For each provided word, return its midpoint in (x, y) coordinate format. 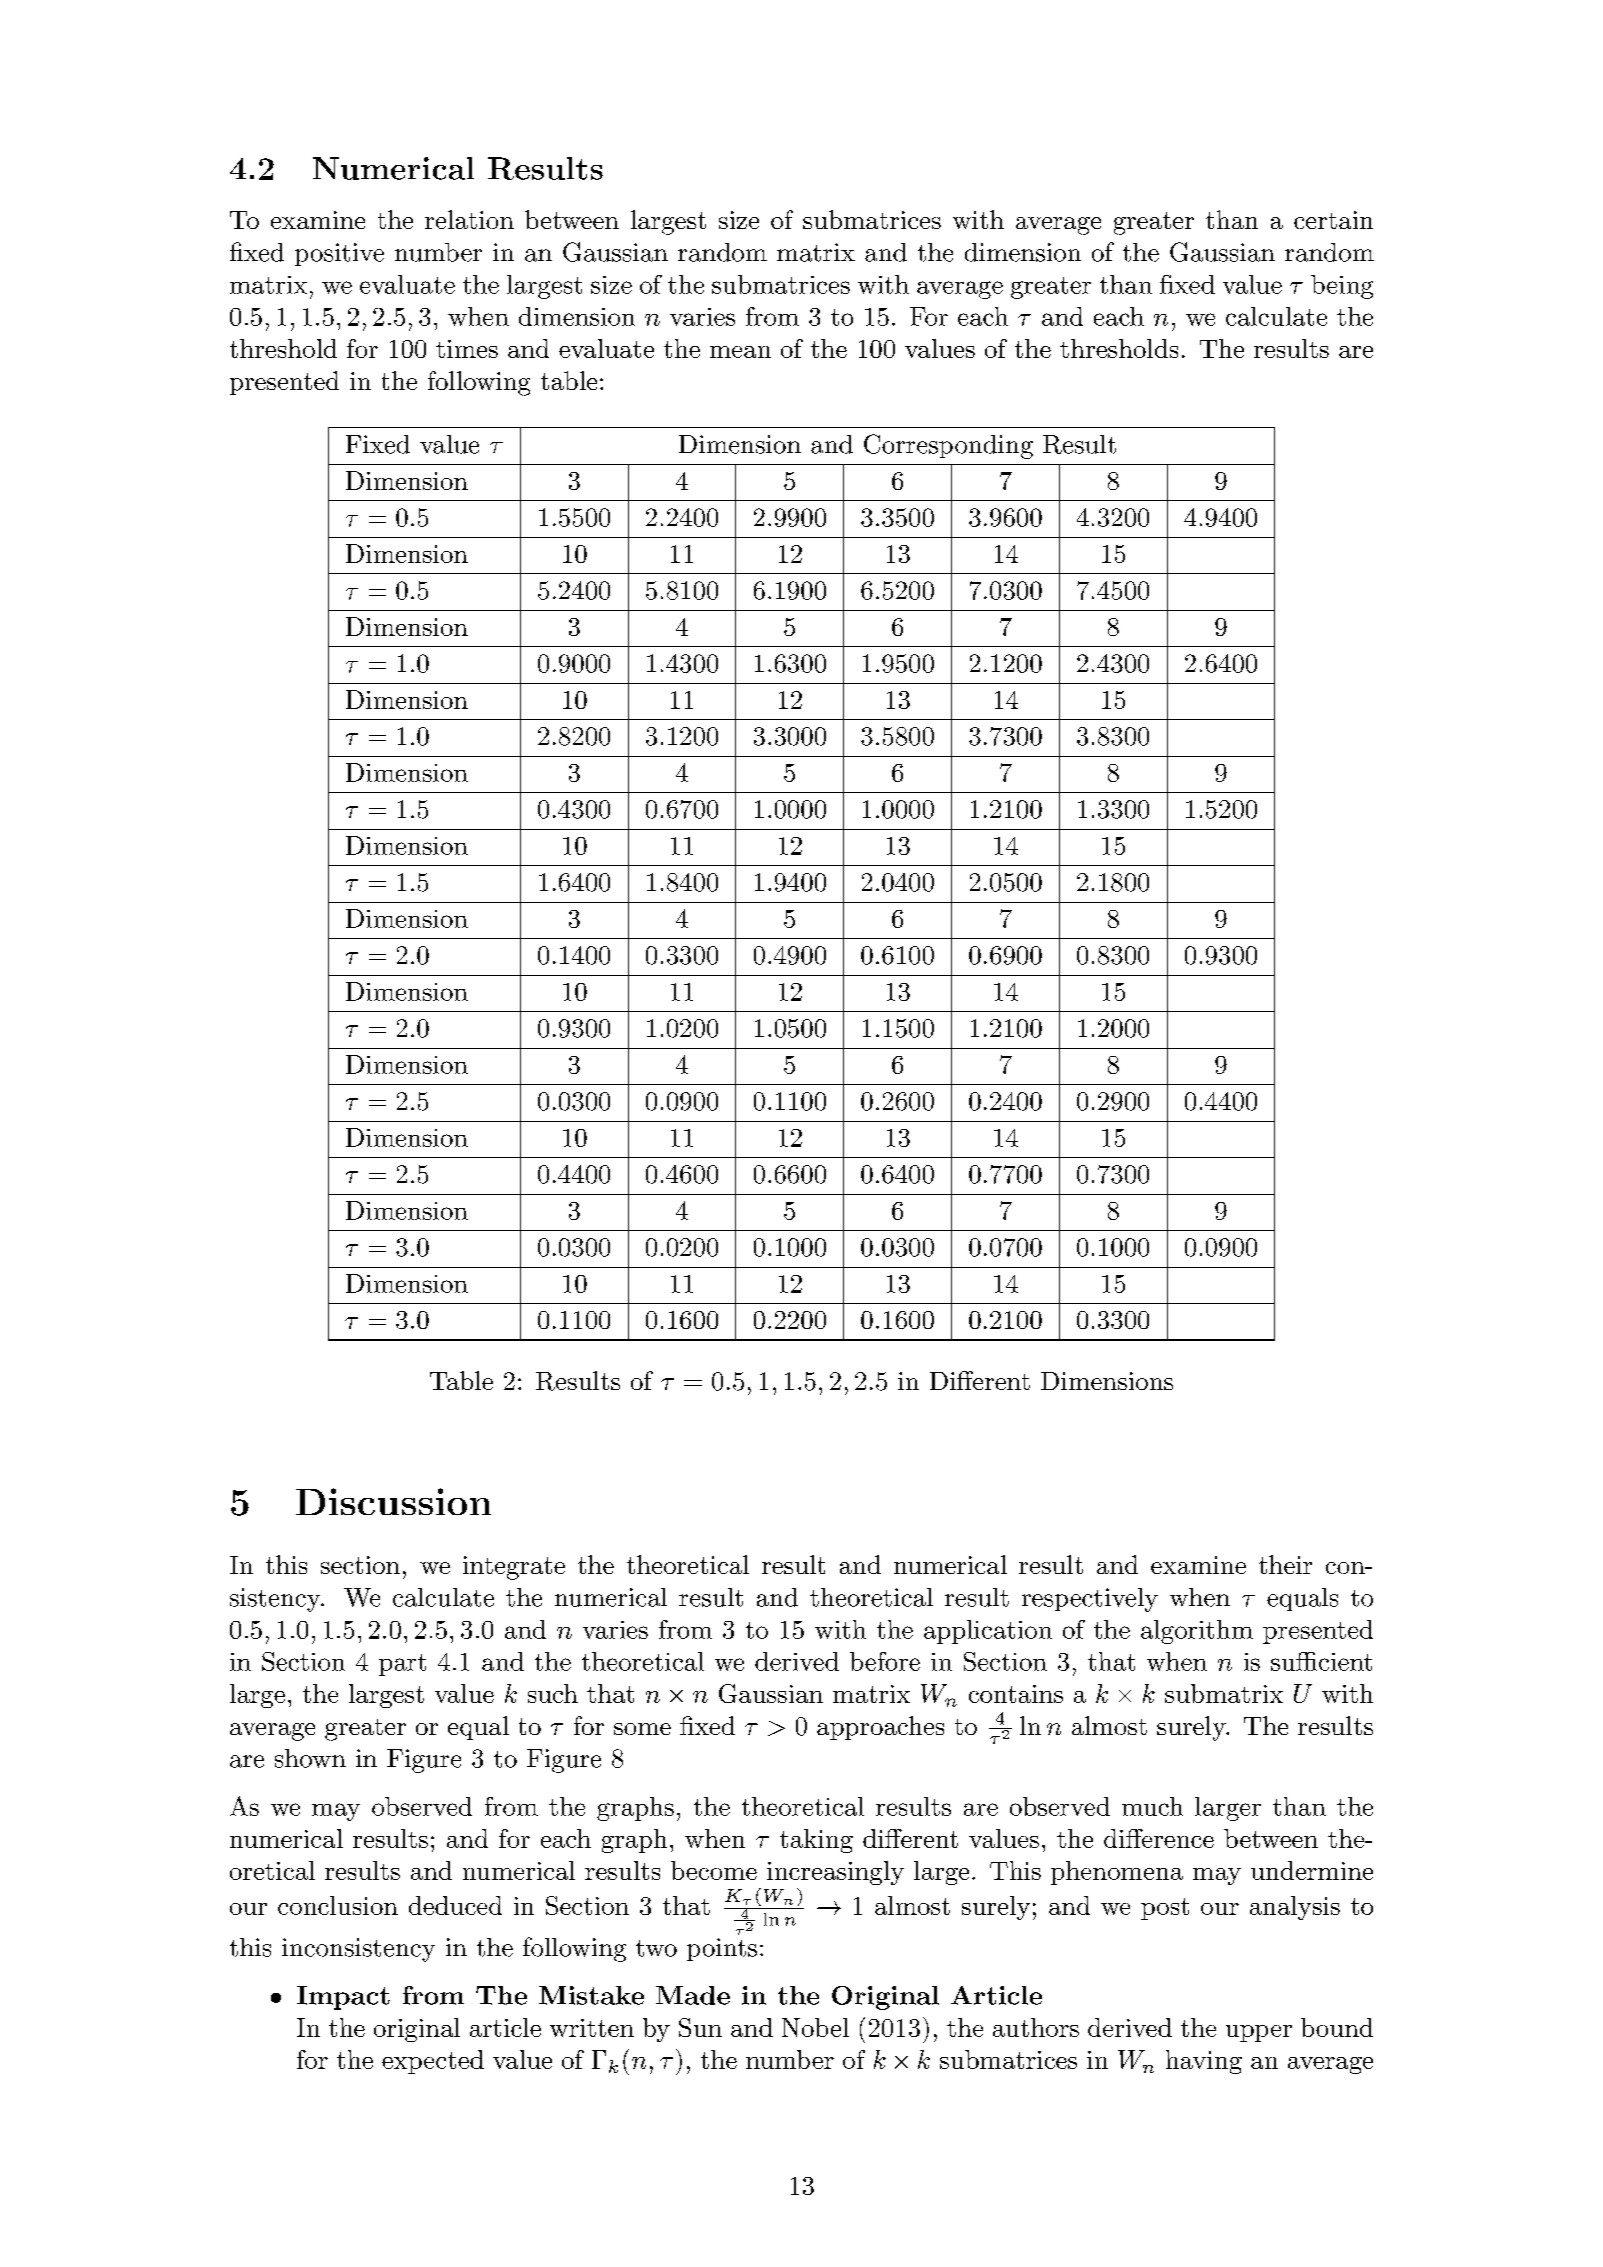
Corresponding (948, 446)
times (467, 349)
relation (469, 219)
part (402, 1665)
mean (740, 352)
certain (1333, 220)
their (1285, 1564)
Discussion (393, 1501)
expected (433, 2062)
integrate (514, 1568)
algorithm (1197, 1632)
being (1342, 287)
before (885, 1661)
